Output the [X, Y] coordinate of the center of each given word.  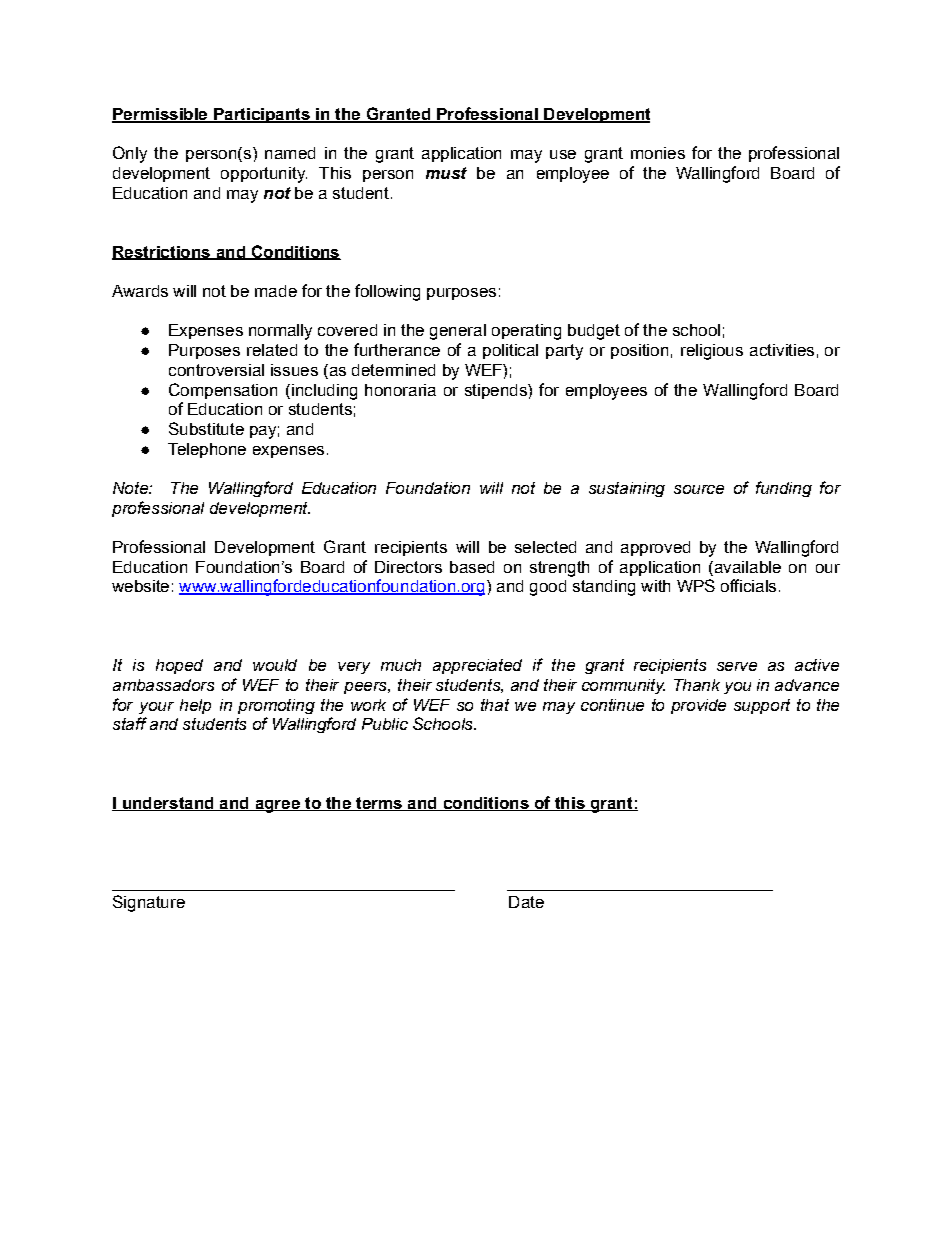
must [446, 173]
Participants [262, 115]
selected [545, 547]
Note [131, 488]
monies [658, 153]
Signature [149, 903]
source [699, 489]
